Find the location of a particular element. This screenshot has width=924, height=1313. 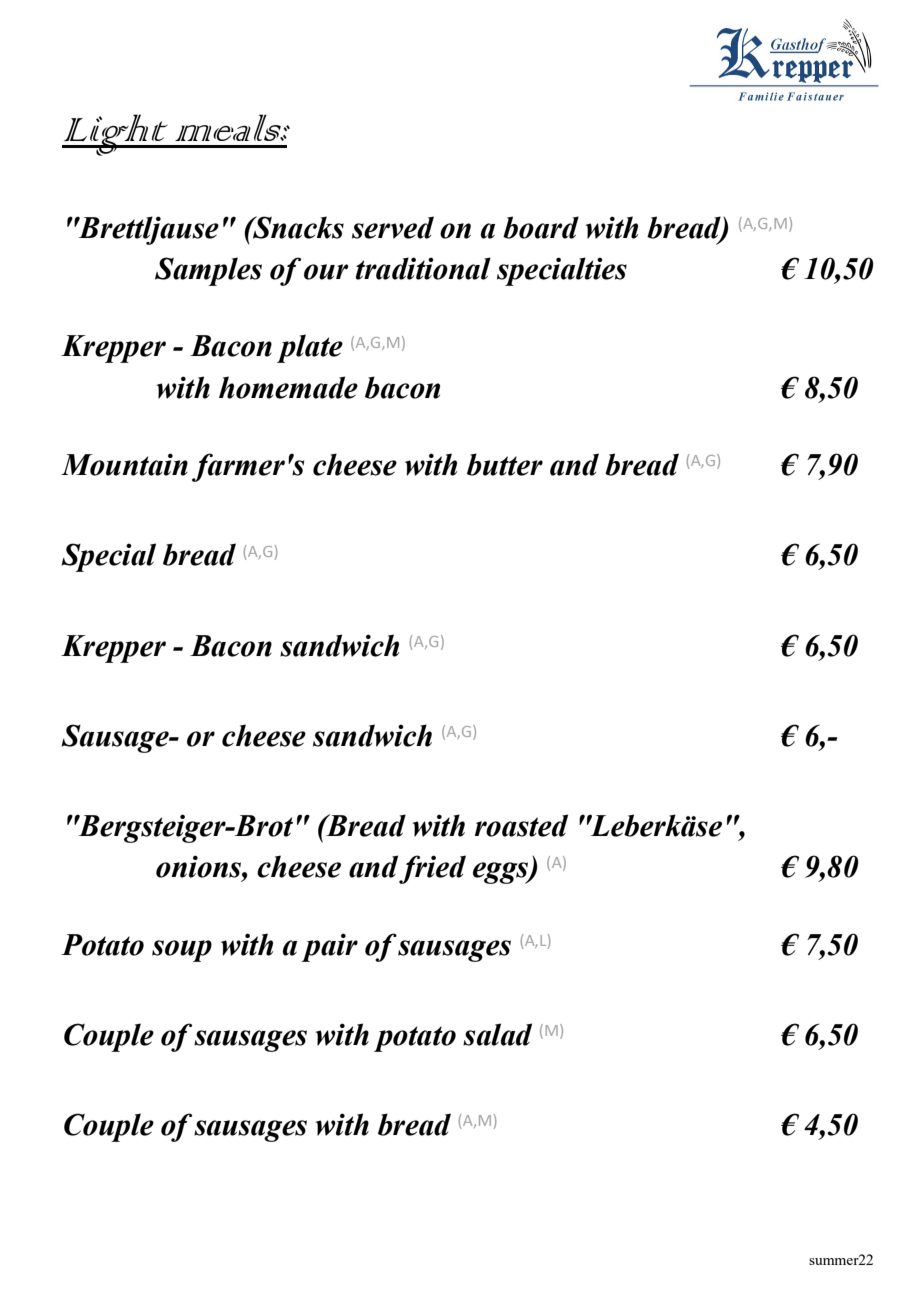

pair is located at coordinates (329, 947).
